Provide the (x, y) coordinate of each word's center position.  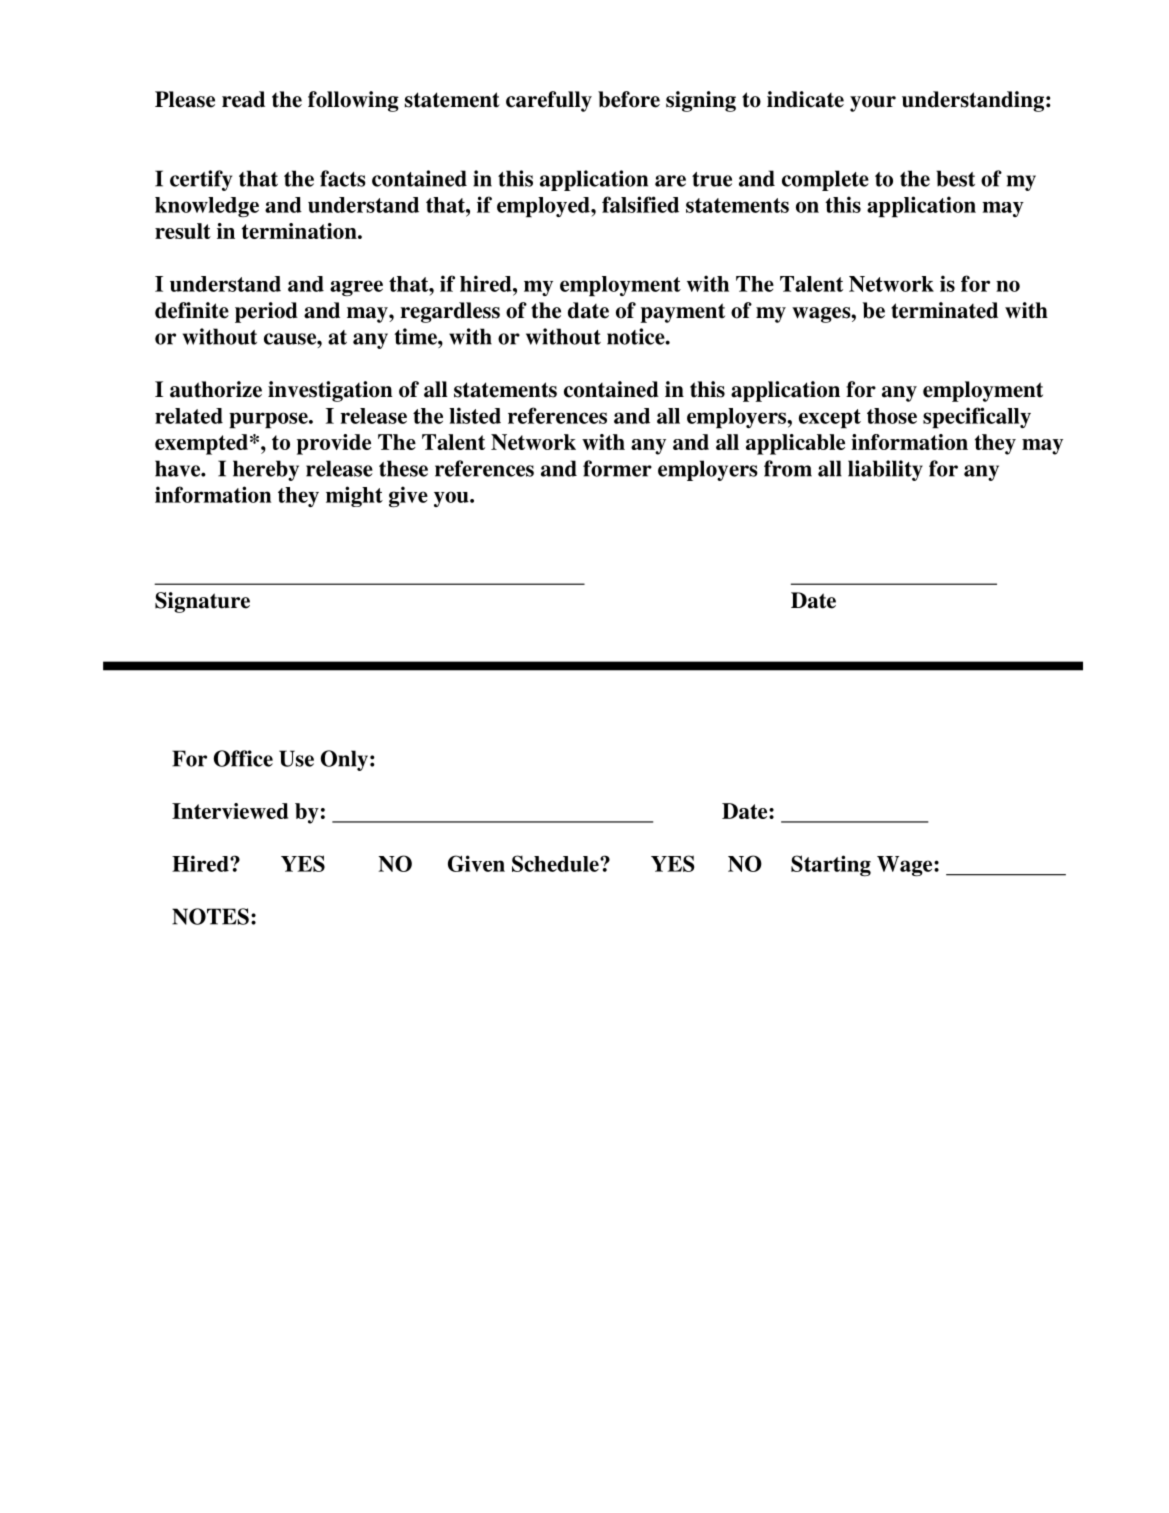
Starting (831, 866)
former (617, 468)
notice (637, 336)
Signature (202, 602)
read (243, 99)
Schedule (556, 863)
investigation (330, 391)
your (873, 104)
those (892, 416)
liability (885, 470)
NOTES (210, 916)
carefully (549, 101)
